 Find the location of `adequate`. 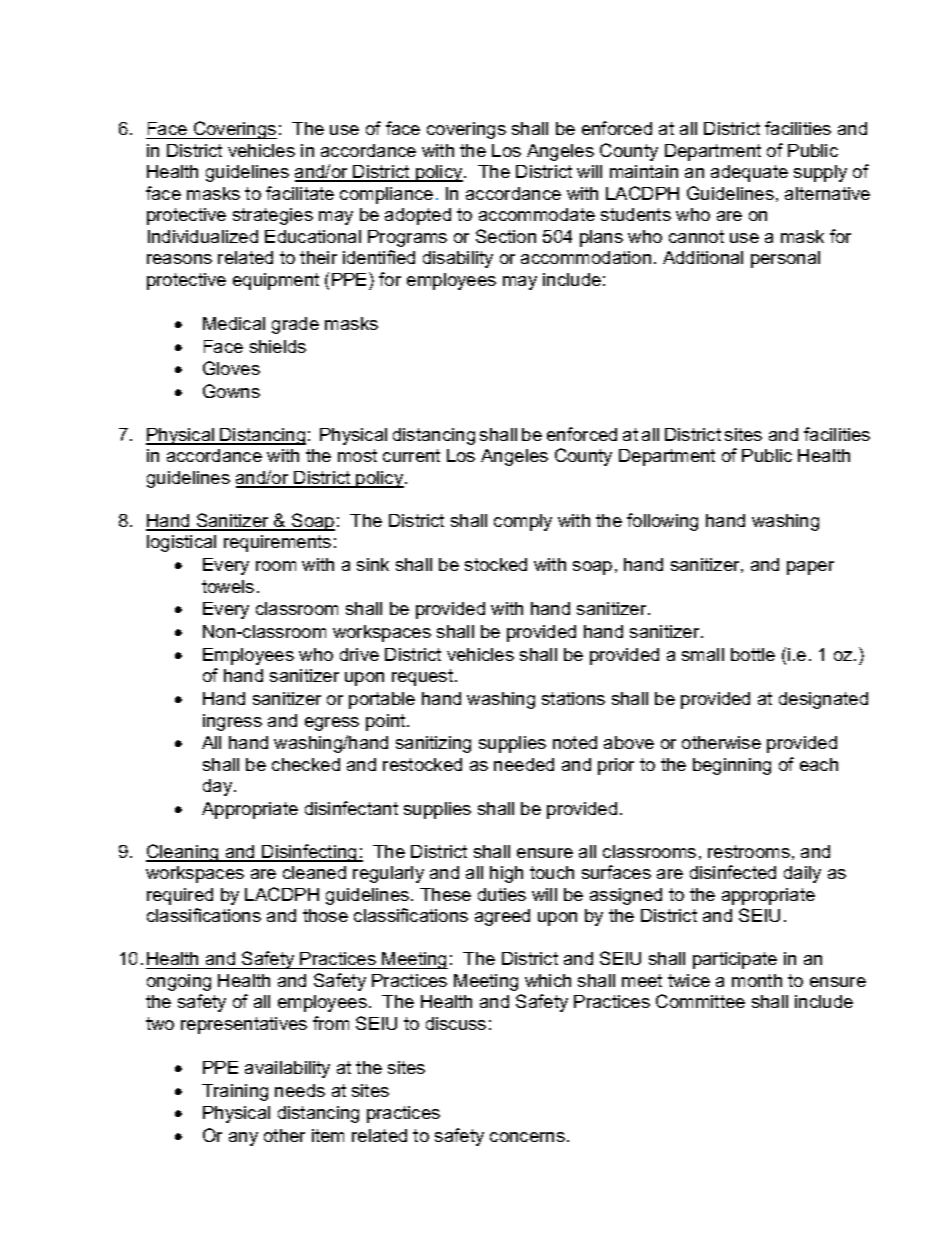

adequate is located at coordinates (749, 173).
